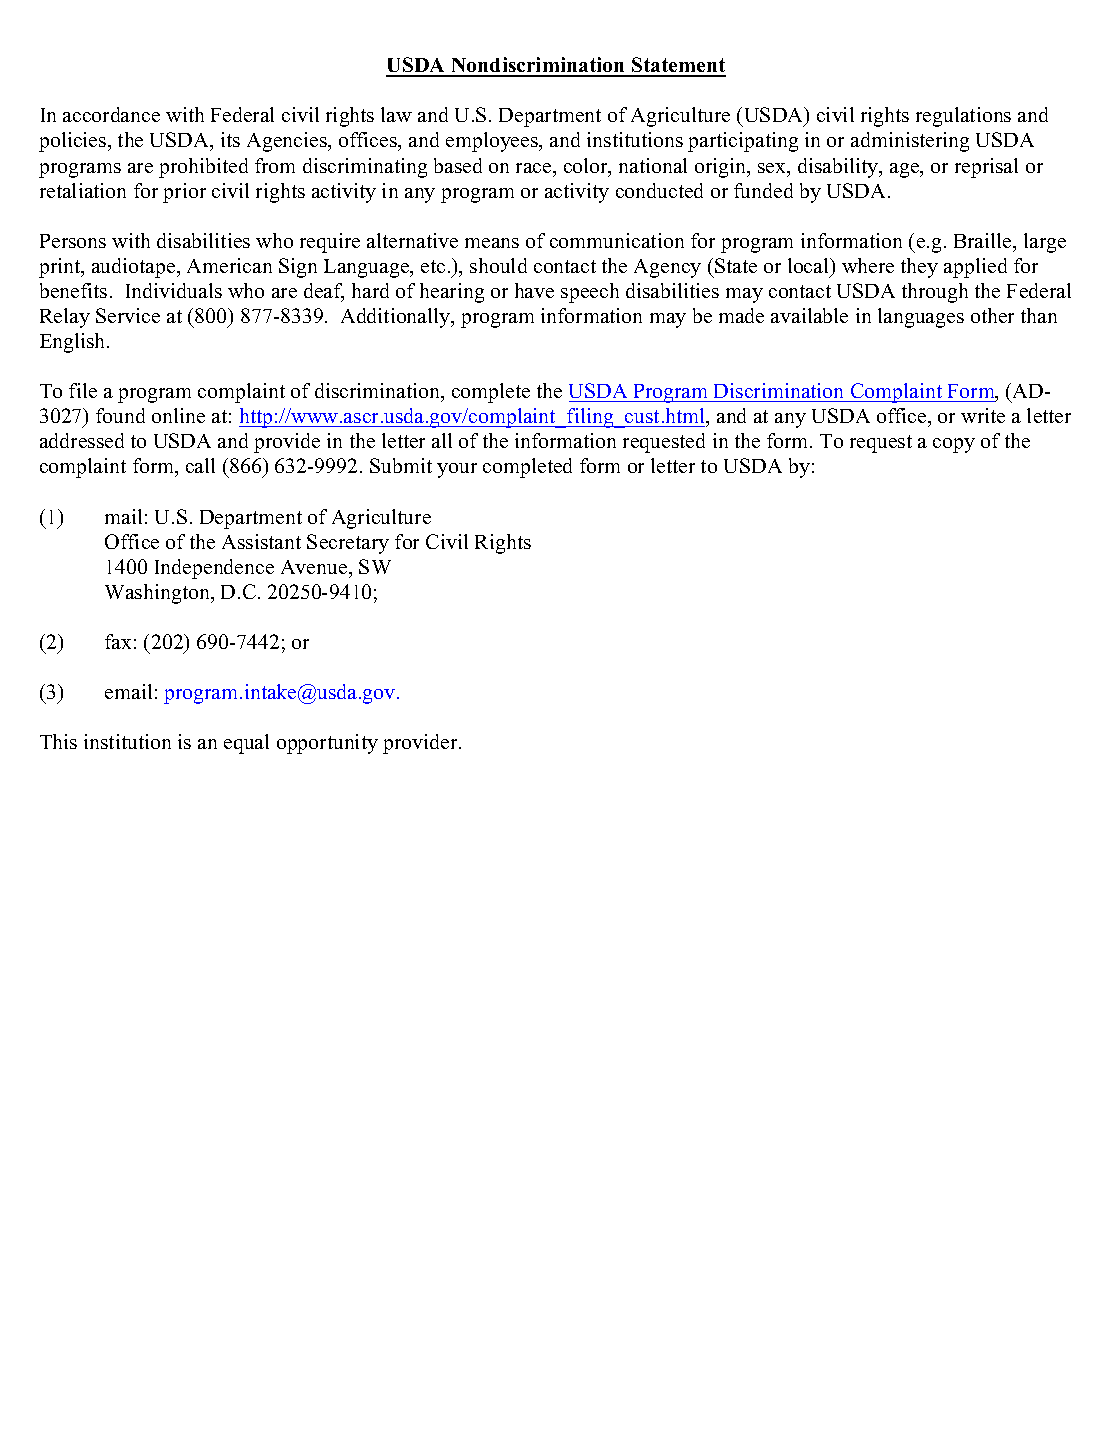 This image has width=1112, height=1439. I want to click on accordance, so click(111, 114).
